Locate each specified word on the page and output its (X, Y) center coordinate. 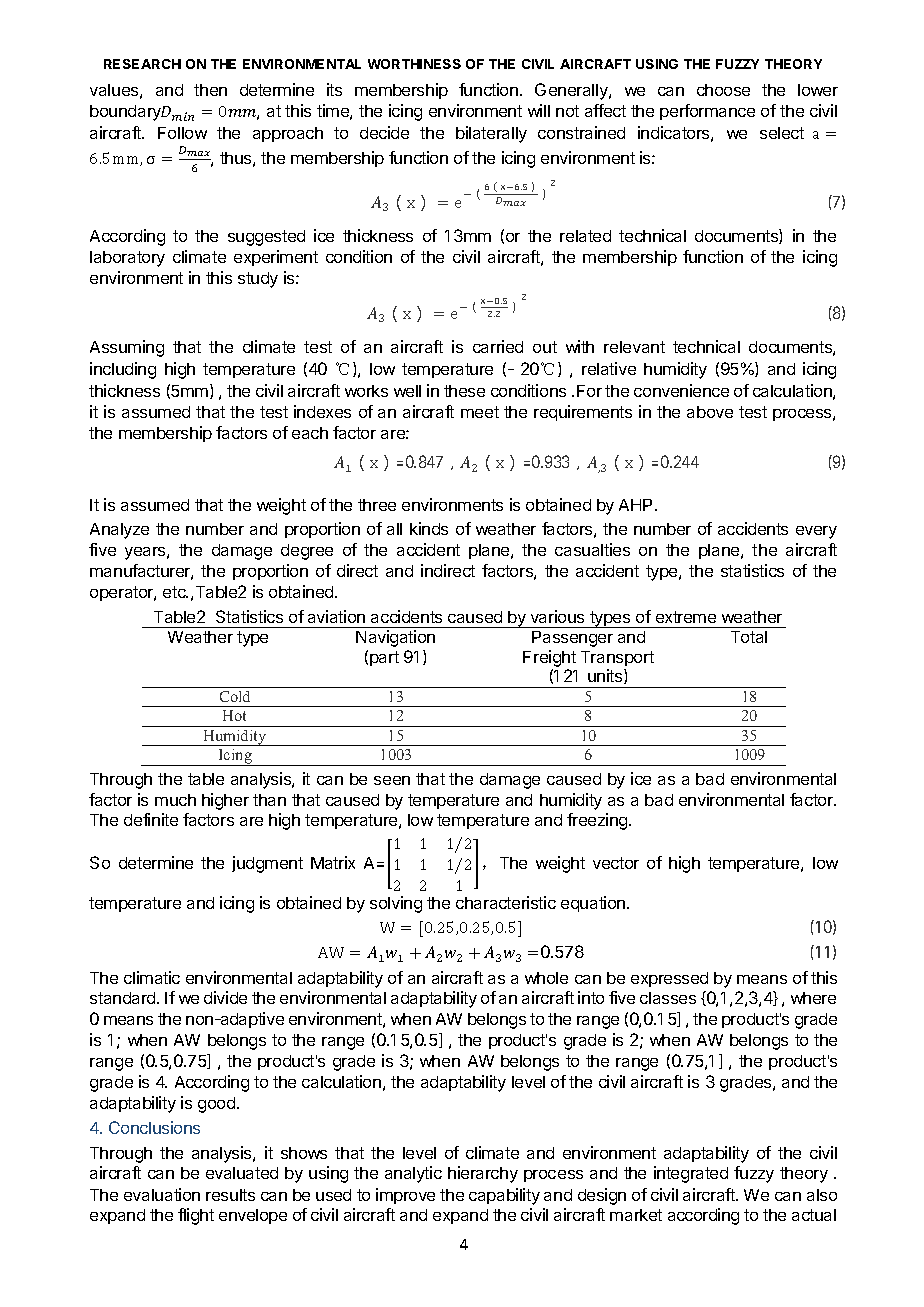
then (210, 90)
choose (723, 90)
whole (546, 978)
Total (749, 637)
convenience (681, 390)
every (816, 532)
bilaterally (491, 134)
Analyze (119, 531)
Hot (234, 715)
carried (498, 346)
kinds (429, 528)
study (258, 280)
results (230, 1195)
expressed (669, 979)
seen (392, 780)
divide (225, 997)
